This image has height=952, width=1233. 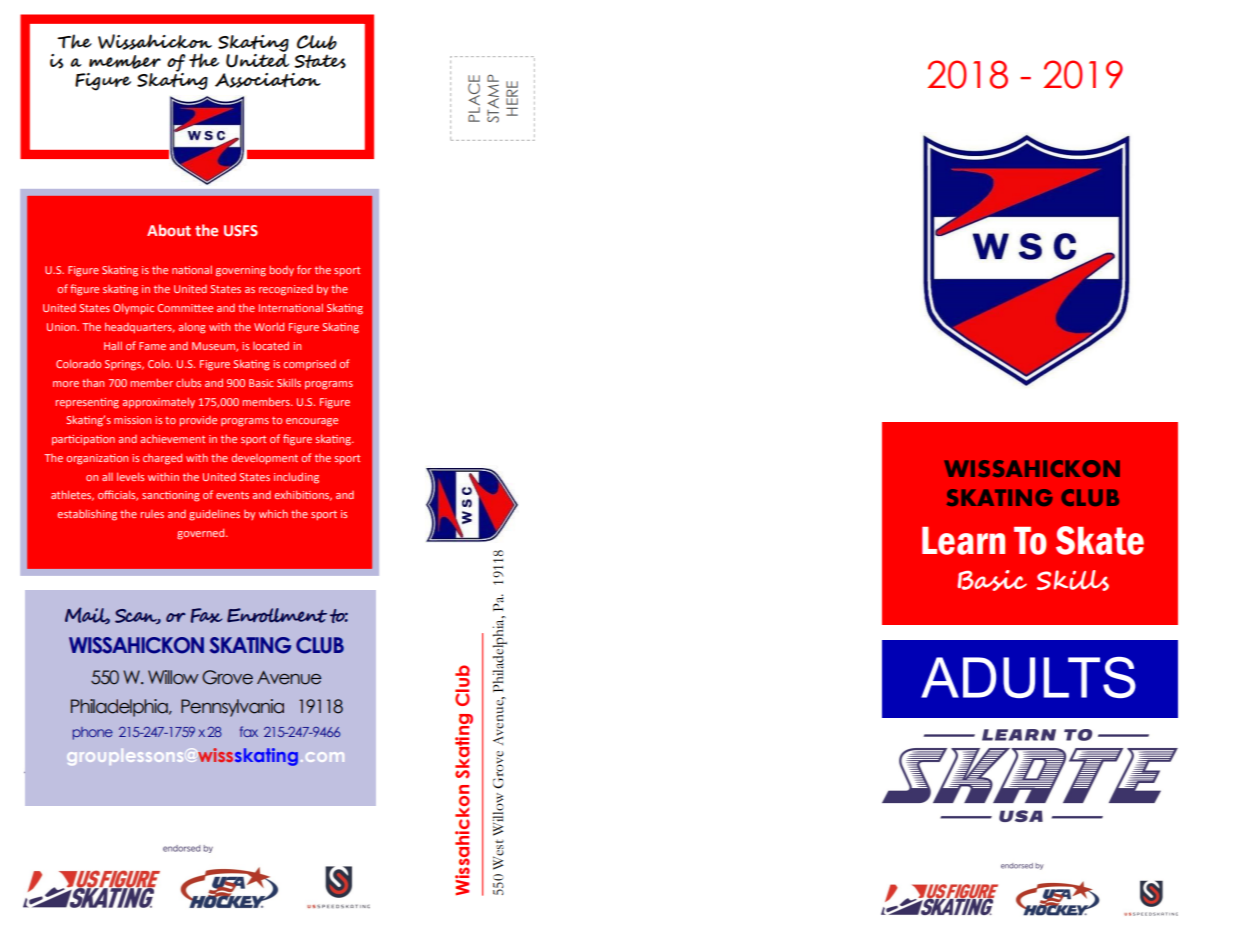 I want to click on approximately, so click(x=159, y=403).
